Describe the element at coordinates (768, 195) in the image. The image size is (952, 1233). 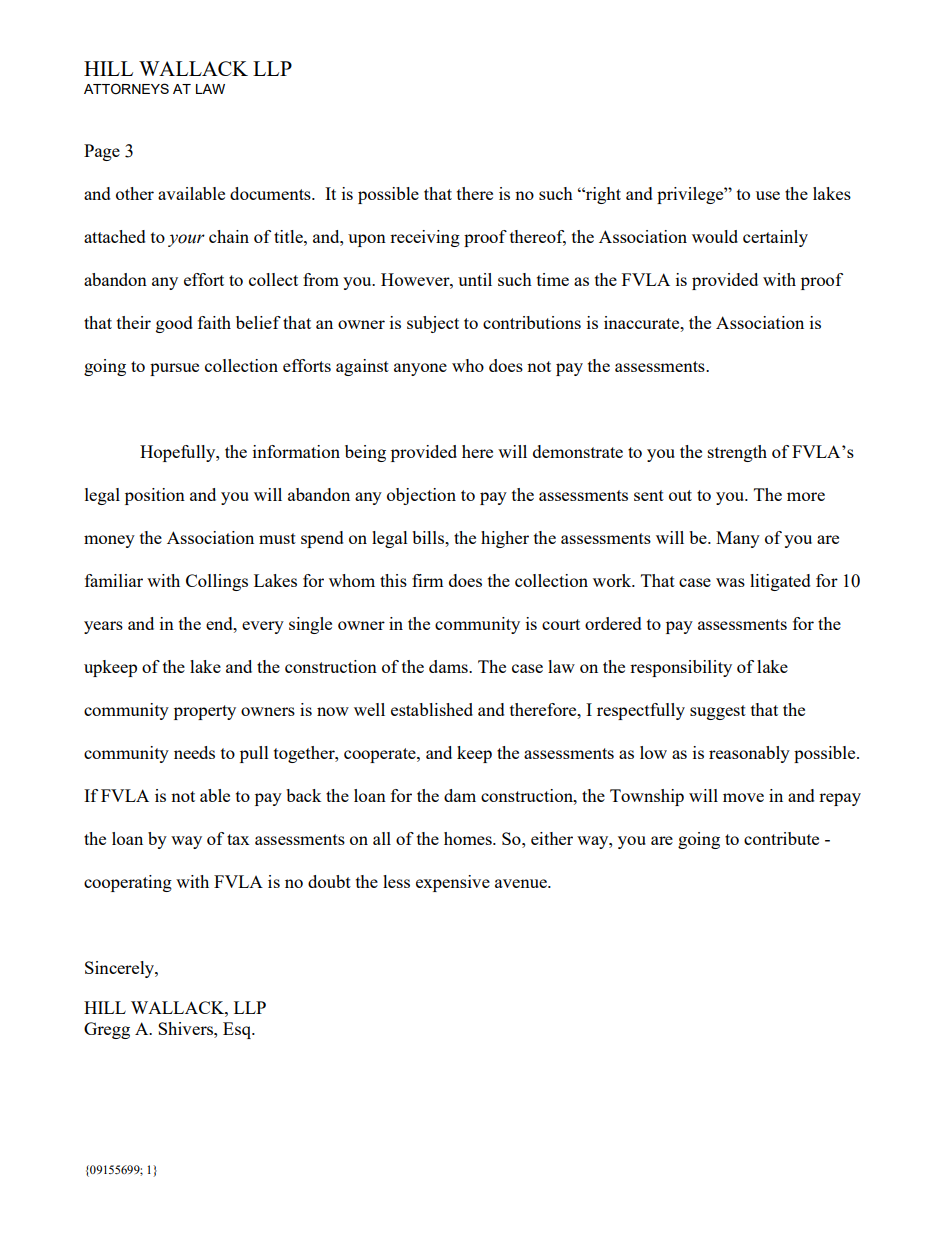
I see `use` at that location.
